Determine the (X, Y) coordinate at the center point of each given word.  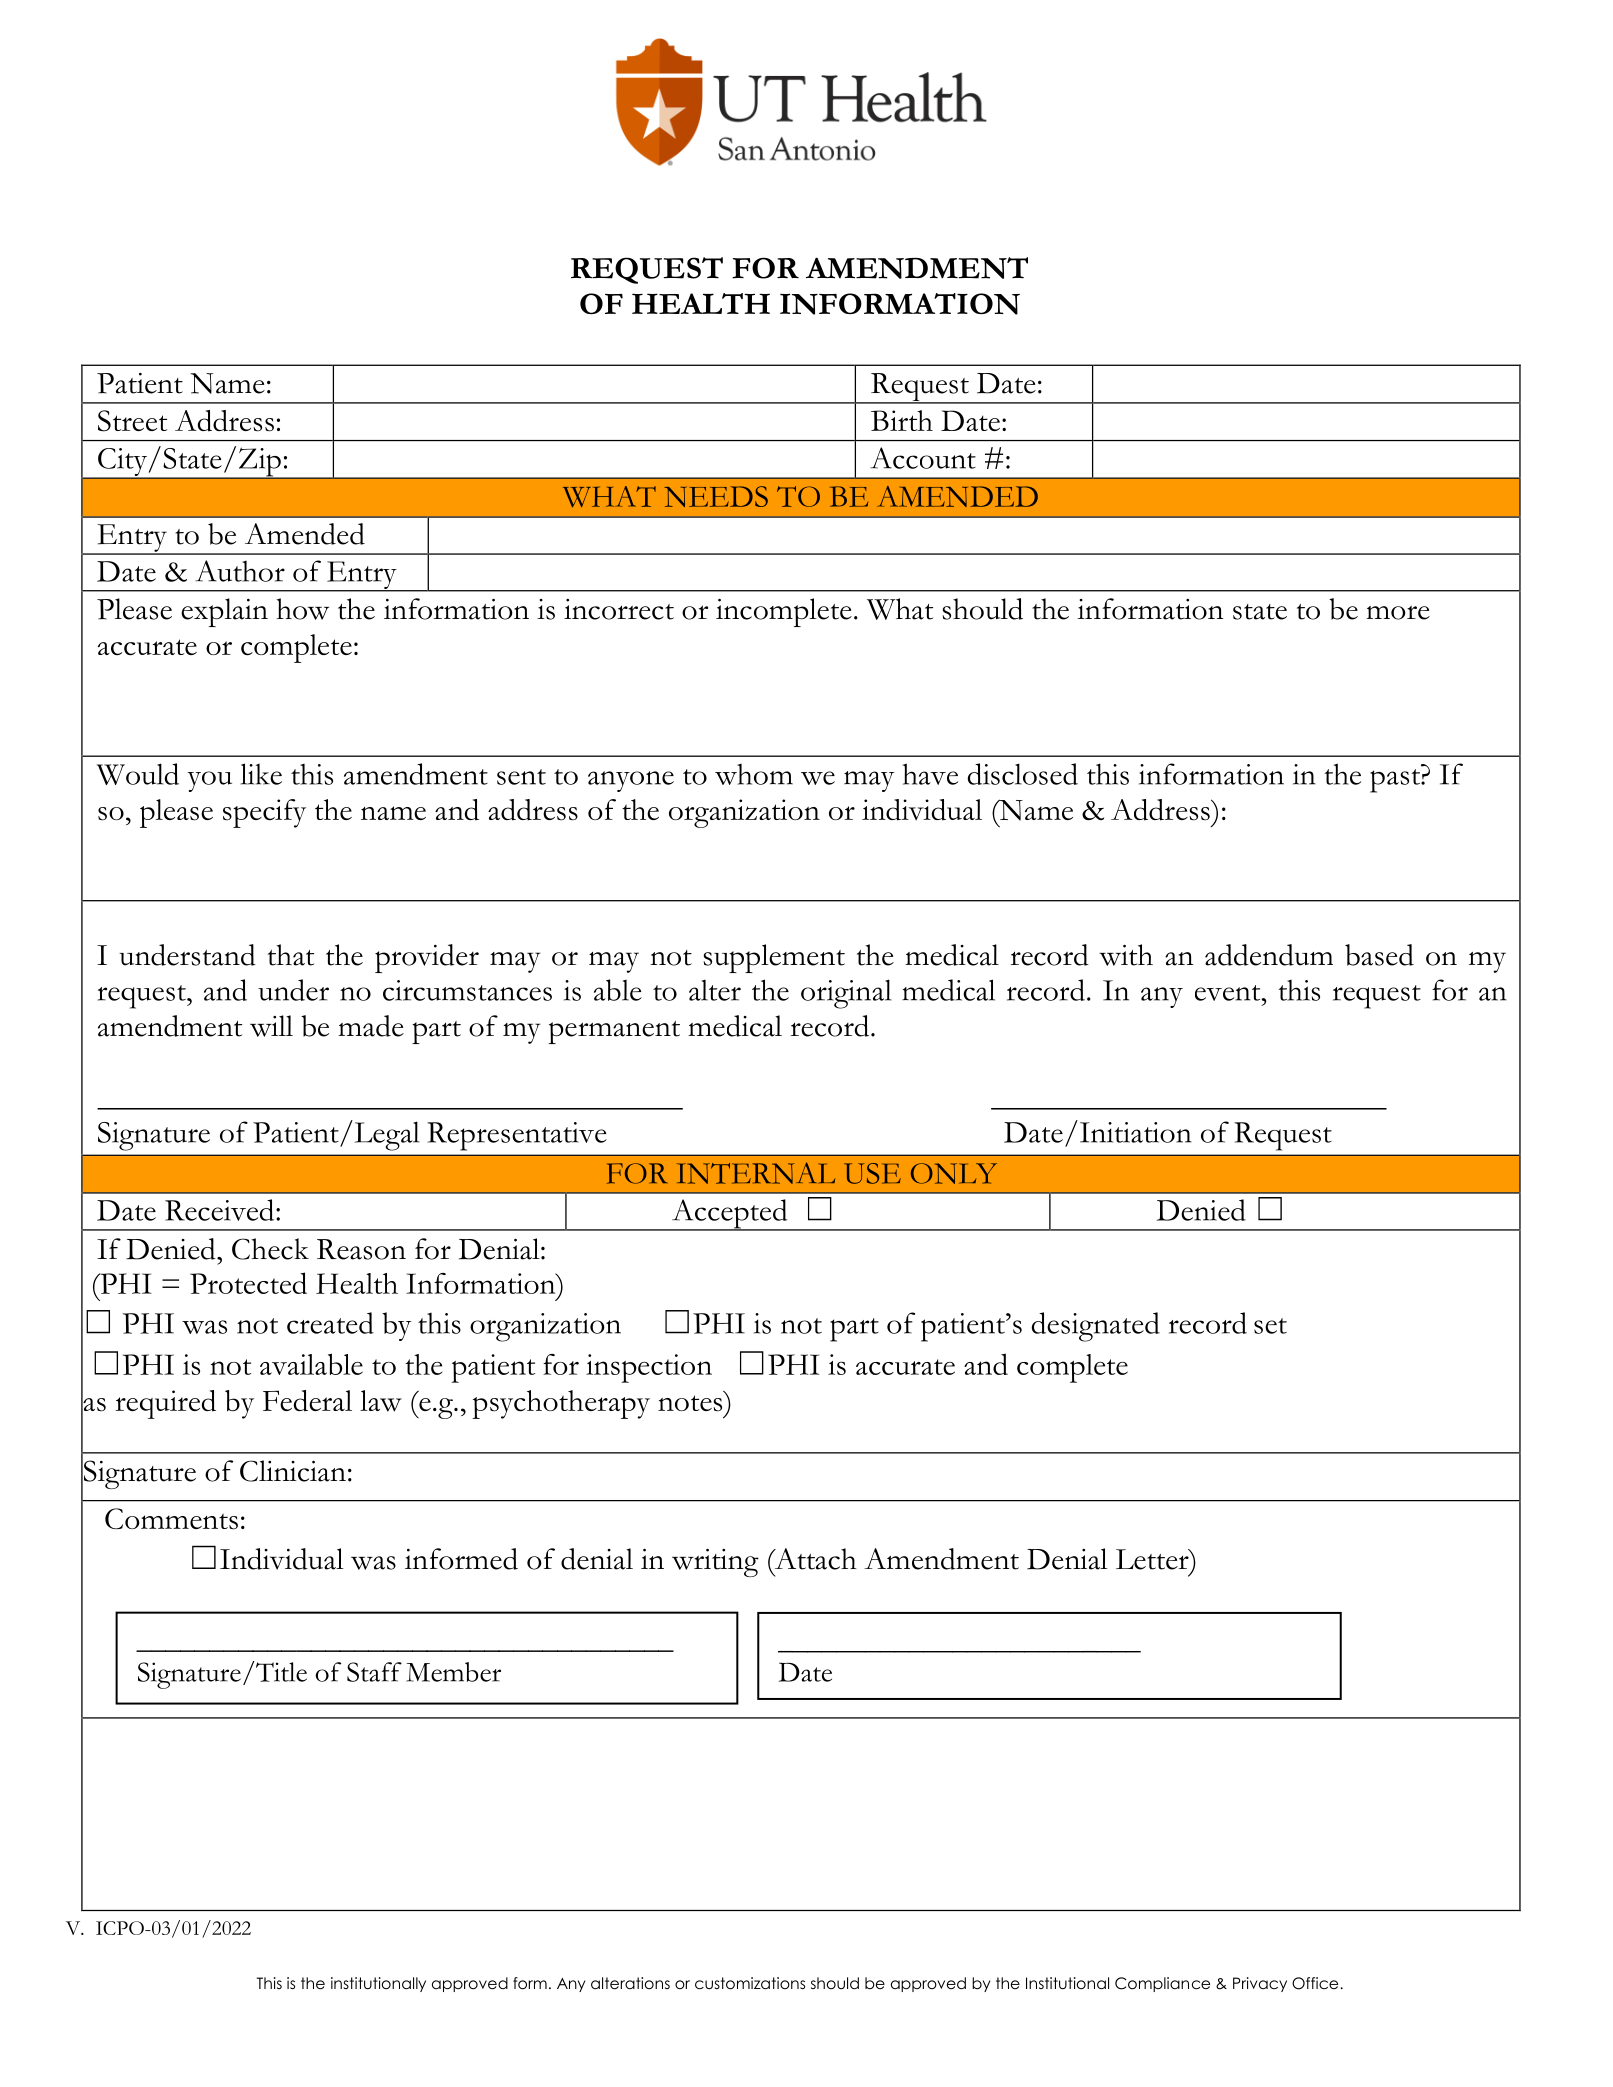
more (1398, 613)
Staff (374, 1672)
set (1270, 1326)
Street (132, 421)
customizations (750, 1983)
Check (270, 1249)
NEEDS (716, 496)
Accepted (730, 1215)
